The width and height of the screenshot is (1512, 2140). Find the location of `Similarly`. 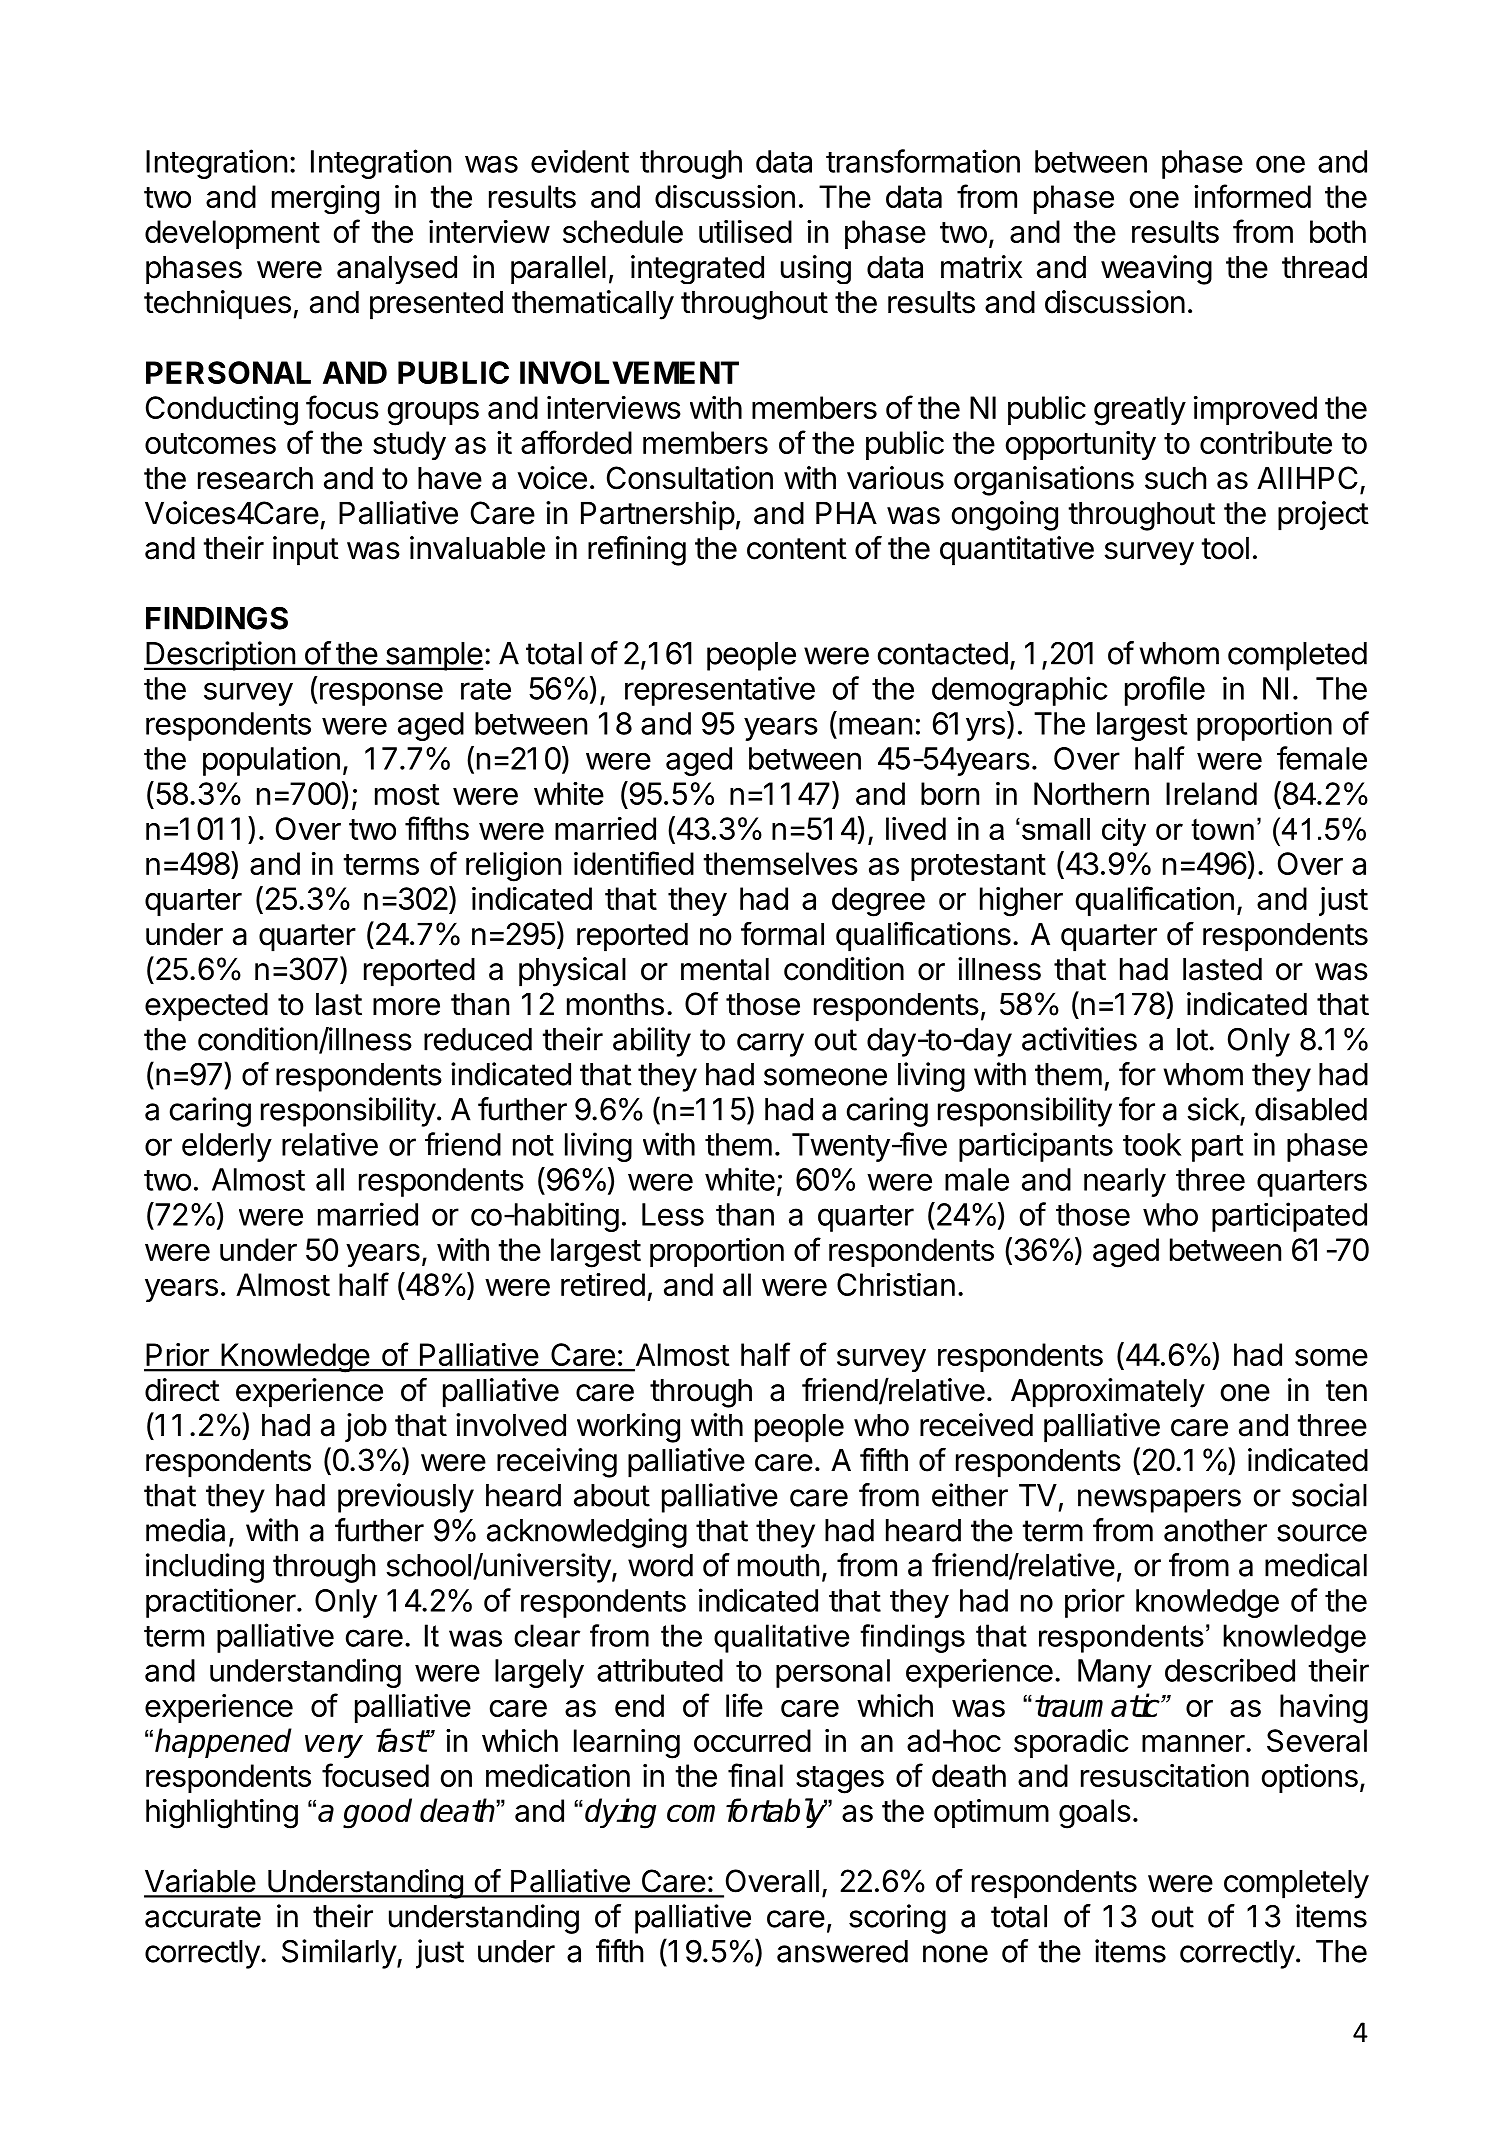

Similarly is located at coordinates (340, 1954).
